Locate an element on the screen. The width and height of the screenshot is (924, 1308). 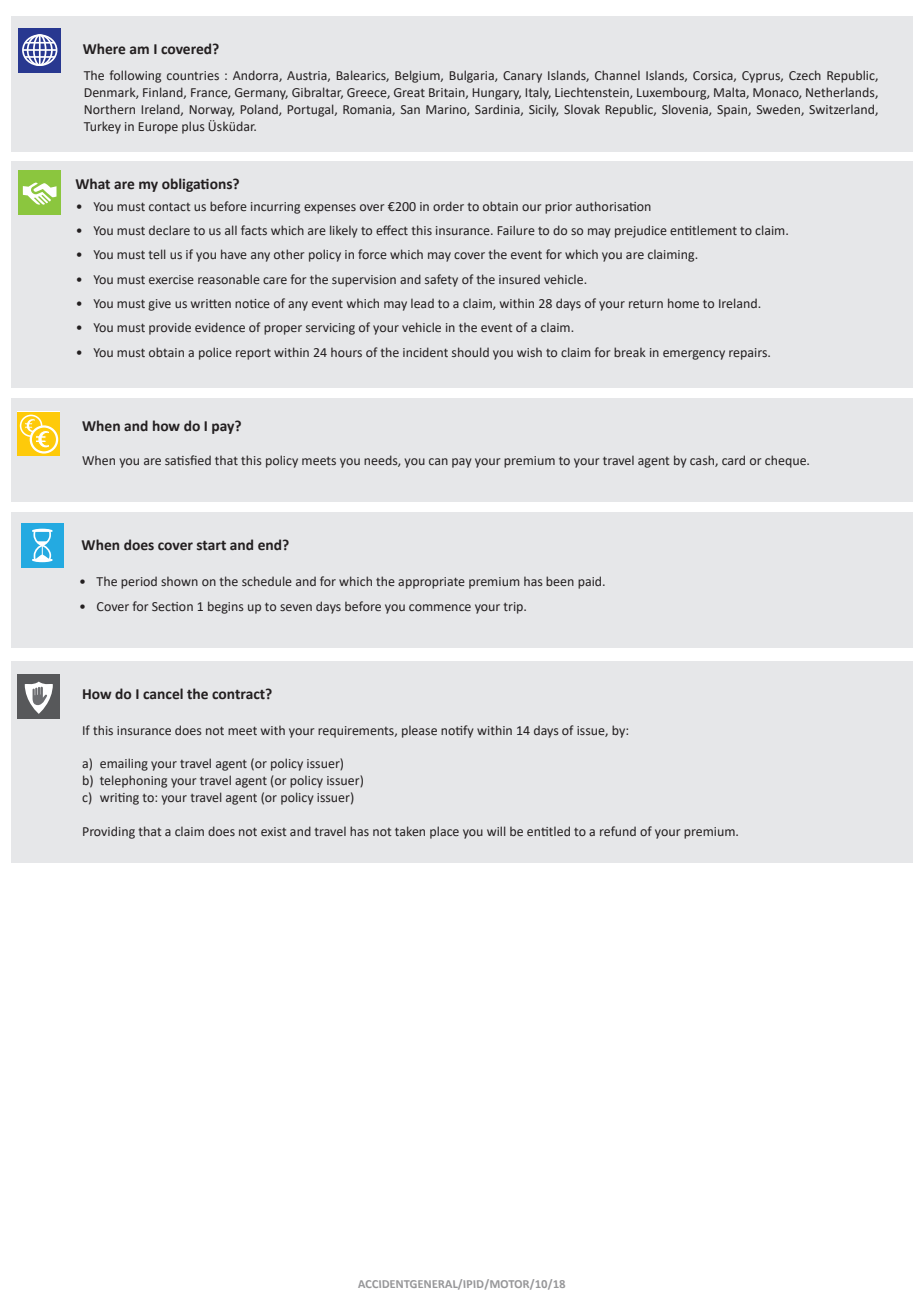
appropriate is located at coordinates (431, 583).
